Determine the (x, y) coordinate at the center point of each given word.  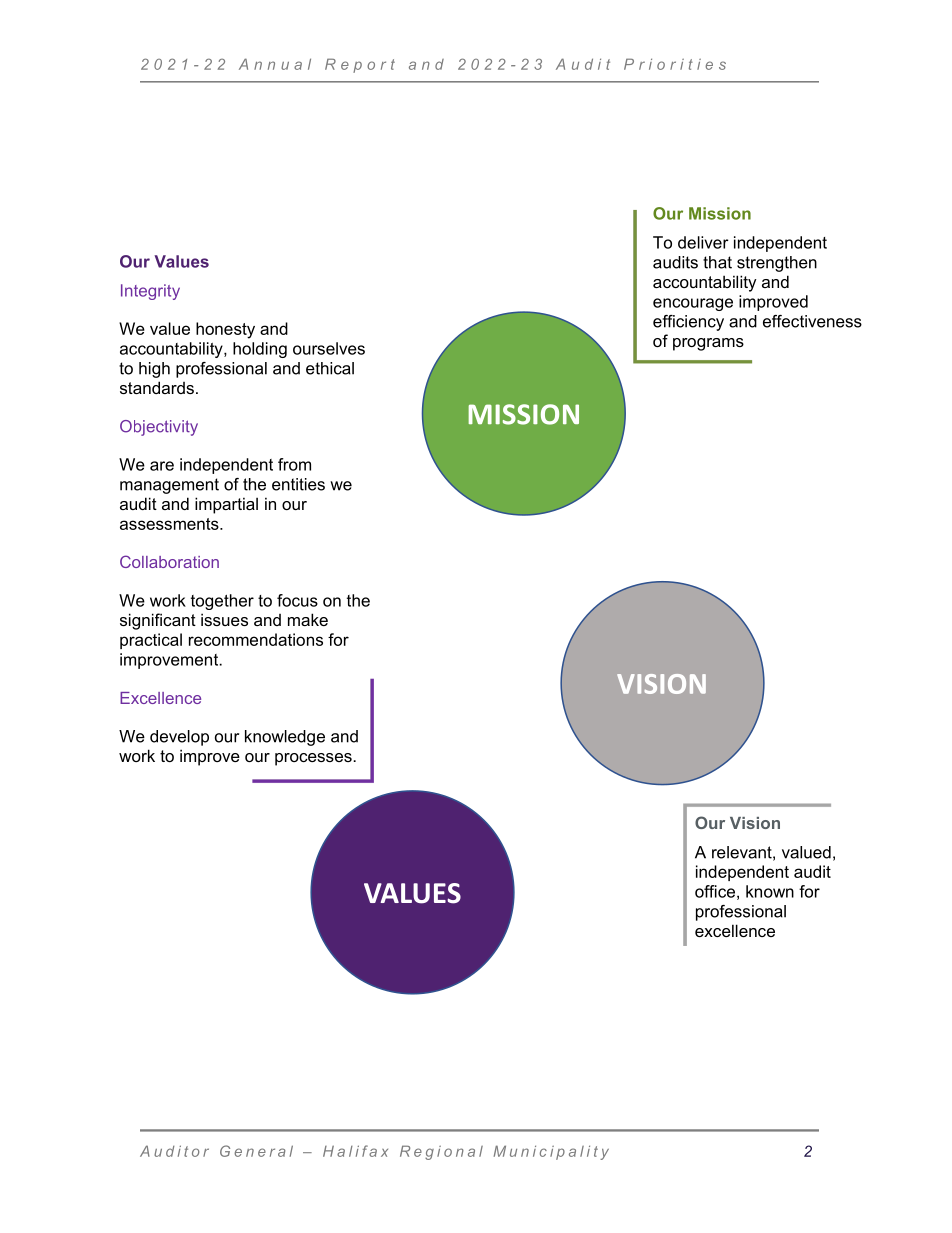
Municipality (551, 1152)
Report (360, 65)
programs (708, 344)
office (715, 891)
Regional (441, 1152)
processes (314, 759)
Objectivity (159, 428)
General (256, 1151)
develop (179, 738)
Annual (275, 64)
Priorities (675, 64)
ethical (330, 368)
